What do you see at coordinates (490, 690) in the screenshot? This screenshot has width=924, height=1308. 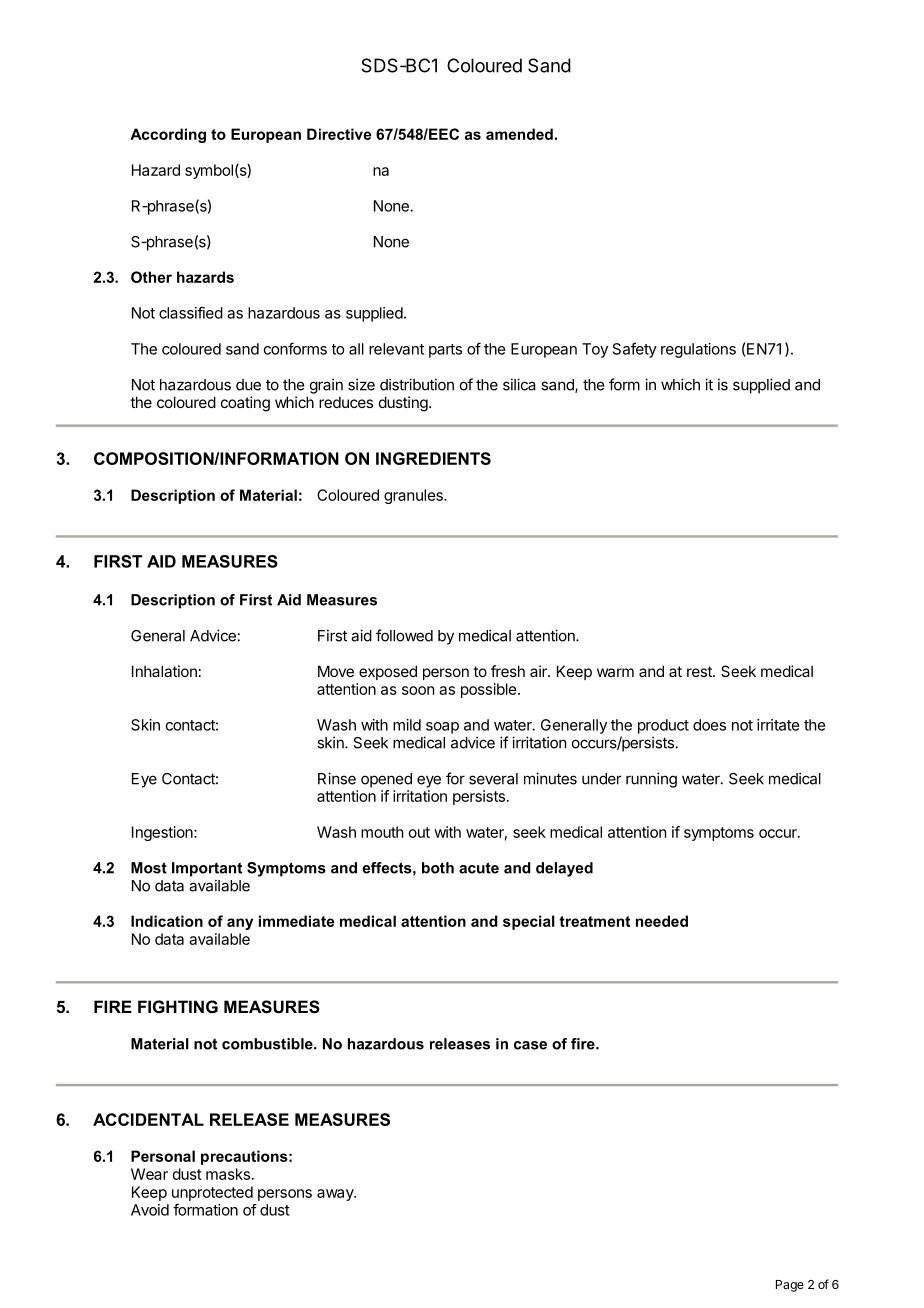 I see `possible` at bounding box center [490, 690].
